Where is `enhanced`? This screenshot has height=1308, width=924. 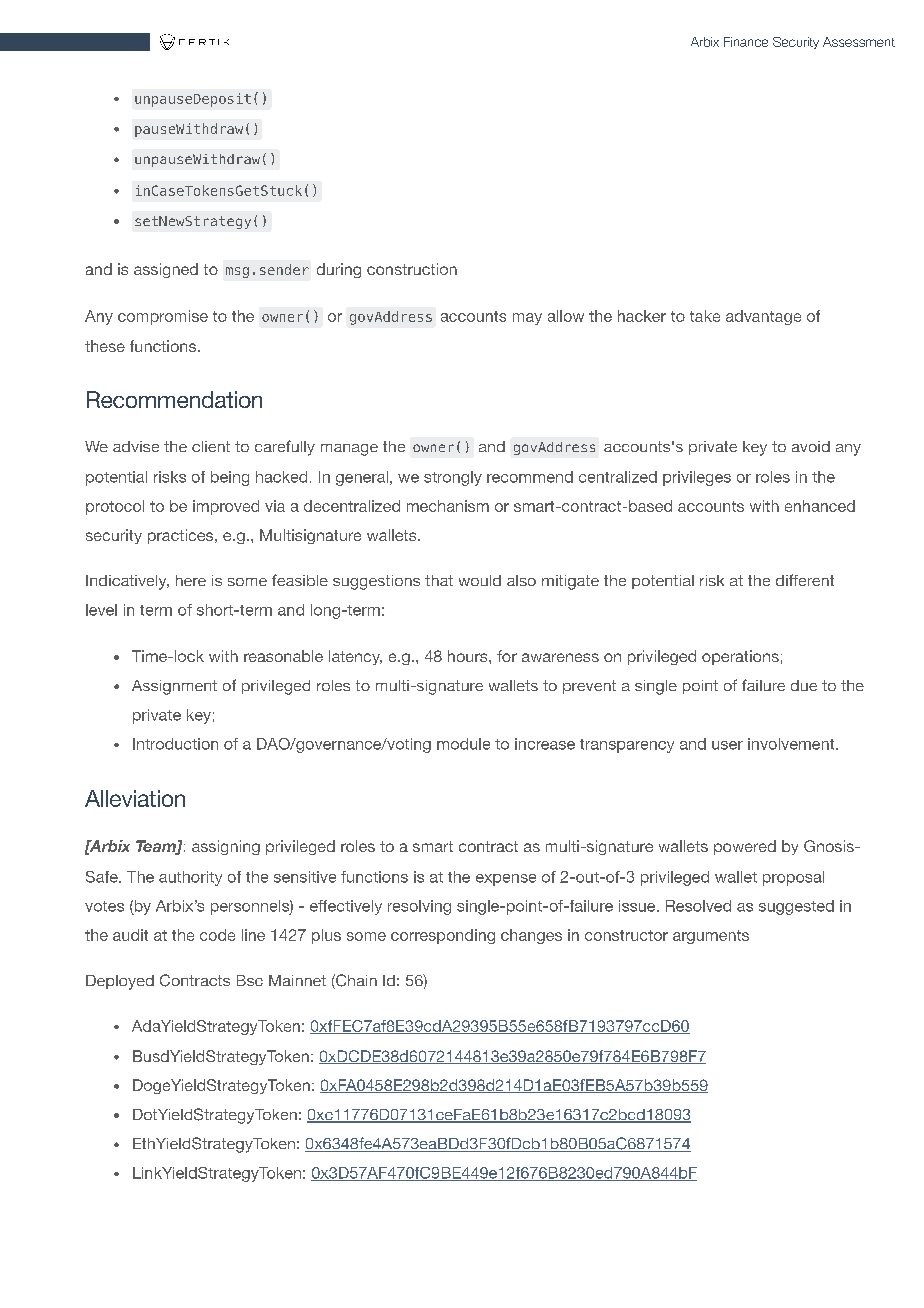
enhanced is located at coordinates (820, 506).
